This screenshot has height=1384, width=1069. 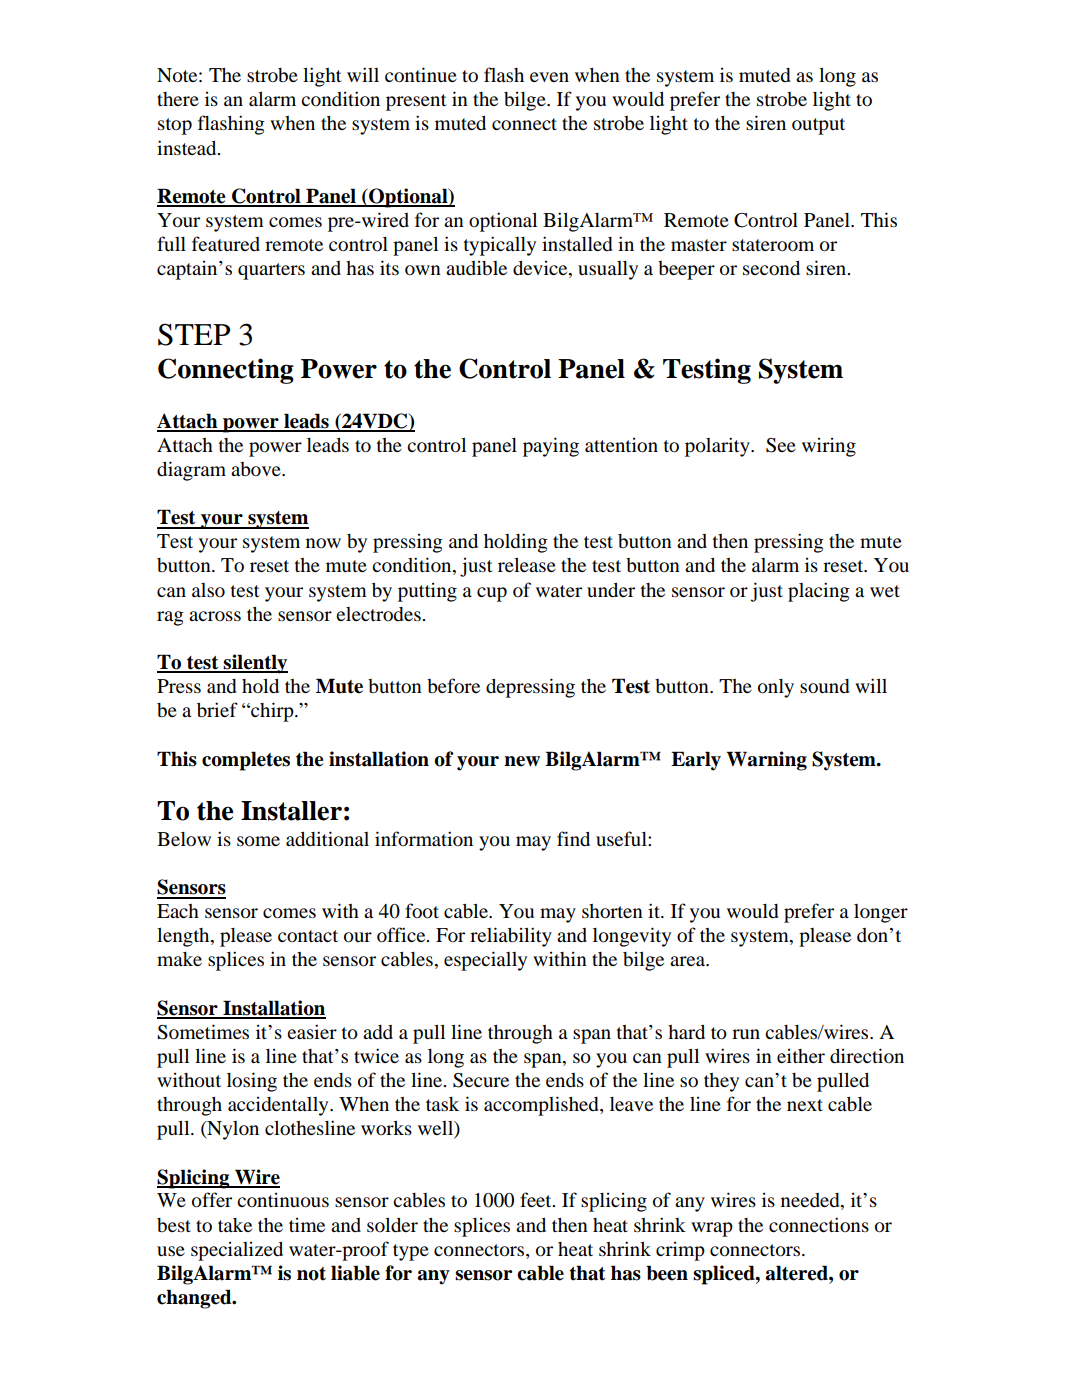 I want to click on specialized, so click(x=237, y=1251).
